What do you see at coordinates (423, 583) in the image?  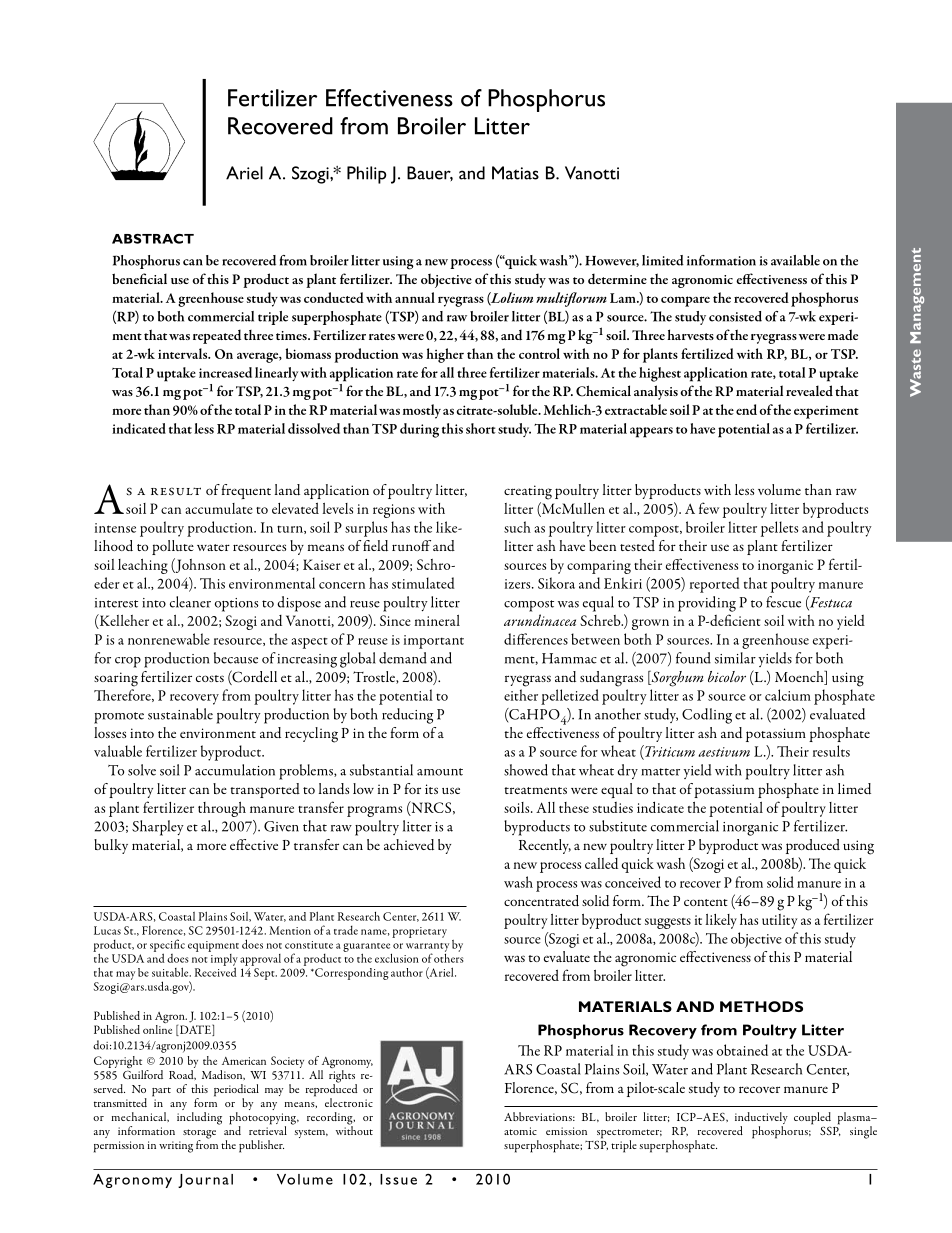 I see `stimulated` at bounding box center [423, 583].
